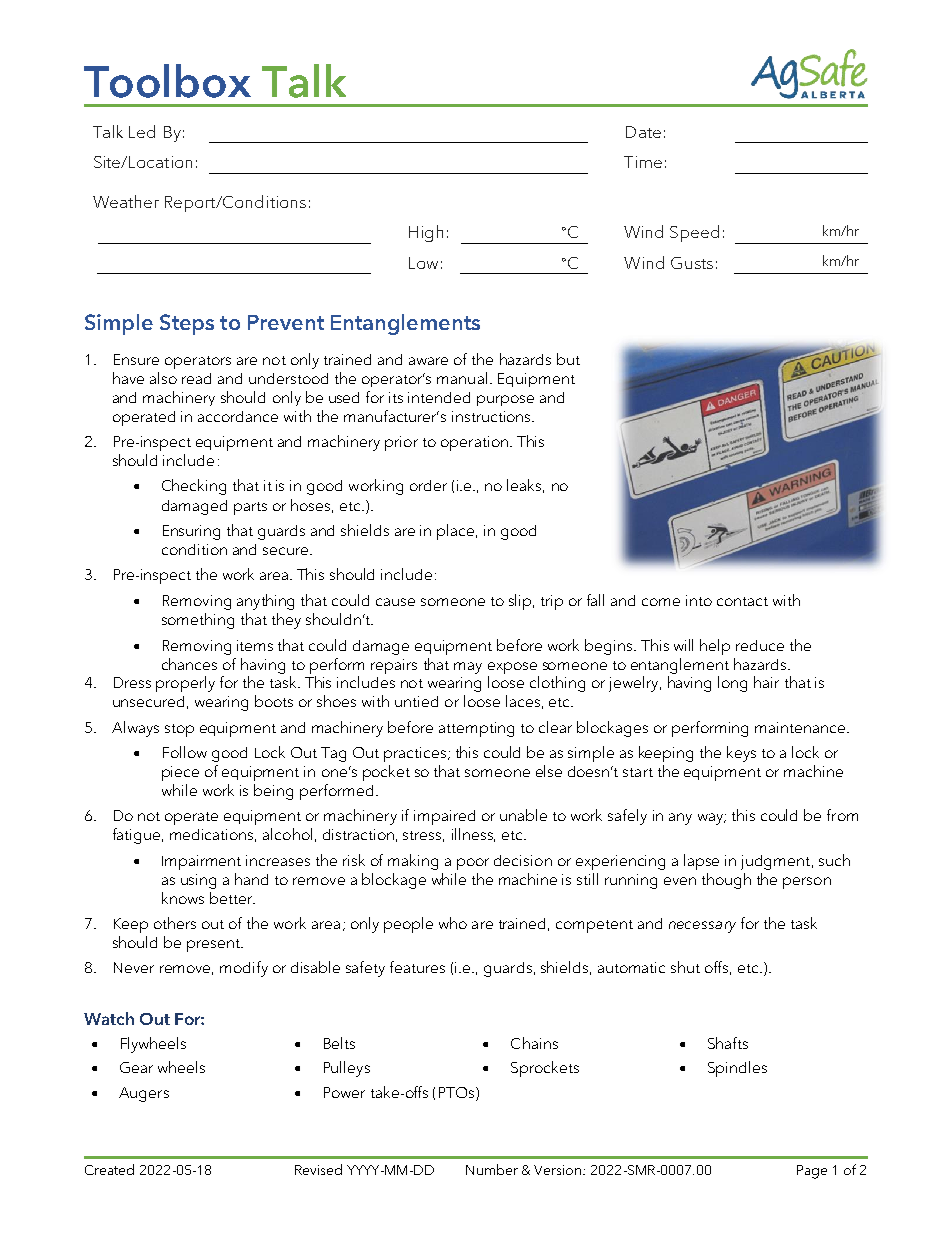  What do you see at coordinates (196, 378) in the screenshot?
I see `read` at bounding box center [196, 378].
